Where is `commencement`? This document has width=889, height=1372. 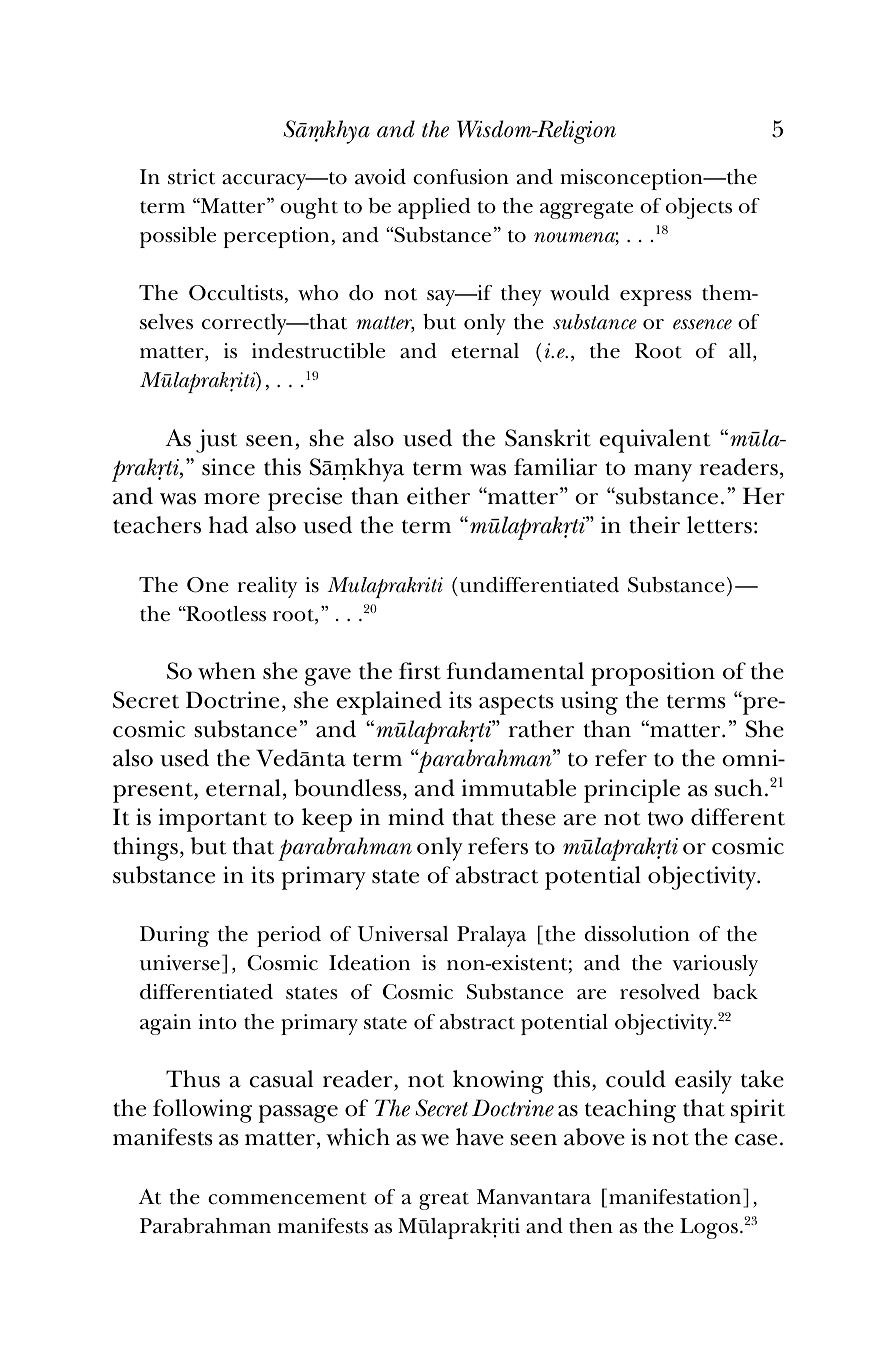
commencement is located at coordinates (287, 1198).
